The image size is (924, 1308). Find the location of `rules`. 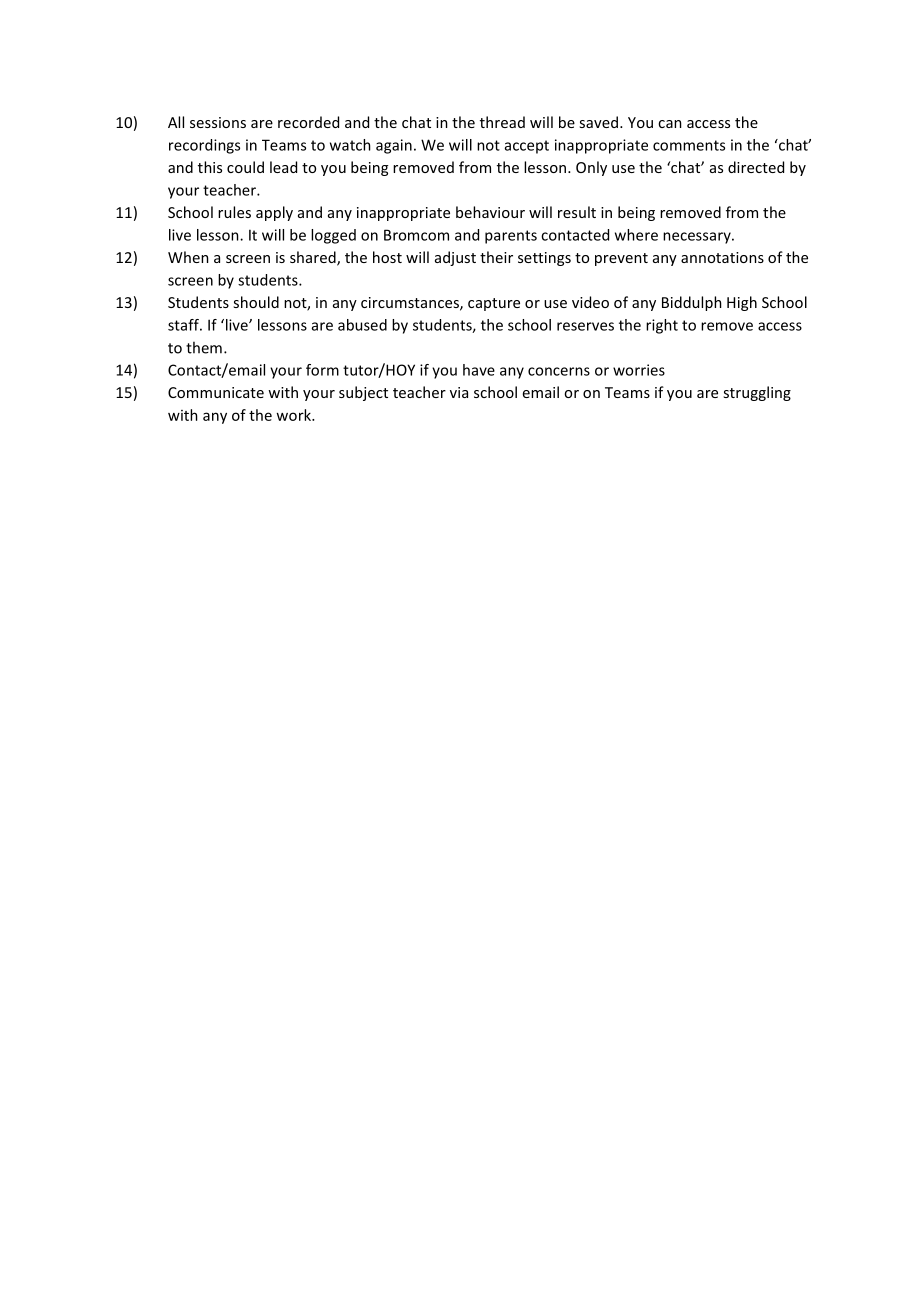

rules is located at coordinates (234, 212).
